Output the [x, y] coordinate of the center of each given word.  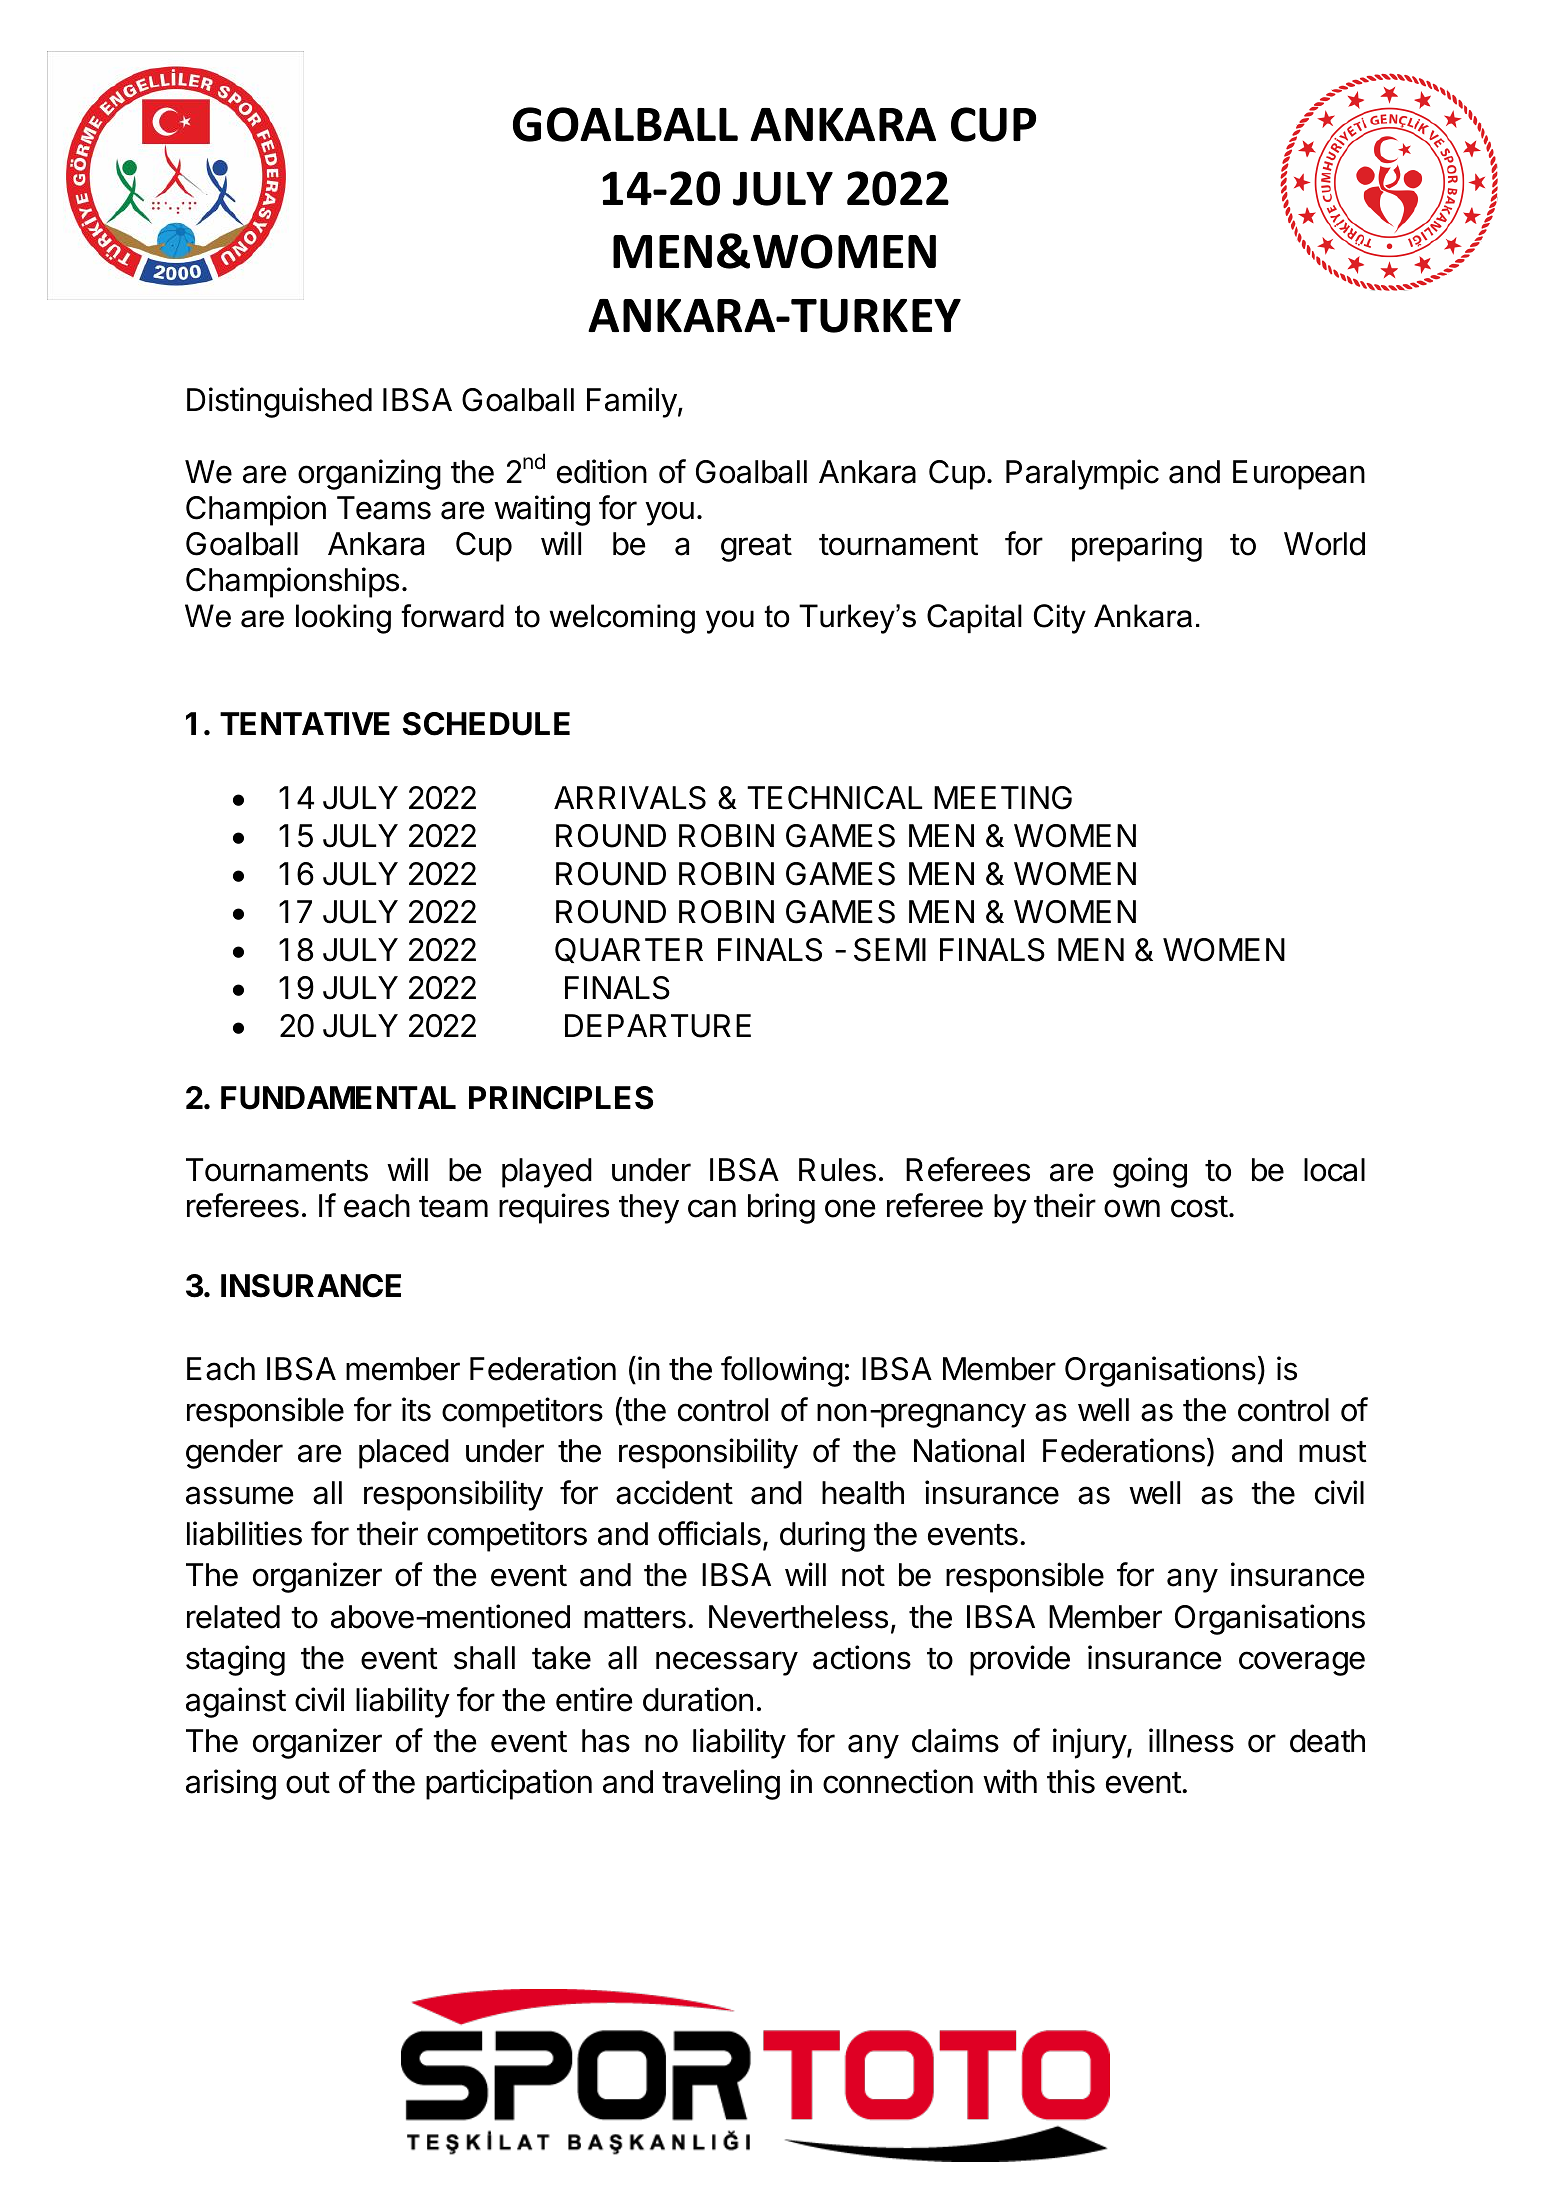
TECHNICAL [834, 798]
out [308, 1783]
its [416, 1409]
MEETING [1003, 798]
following [782, 1371]
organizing [369, 474]
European [1299, 475]
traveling [721, 1784]
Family [632, 402]
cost [1199, 1207]
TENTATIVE [305, 723]
